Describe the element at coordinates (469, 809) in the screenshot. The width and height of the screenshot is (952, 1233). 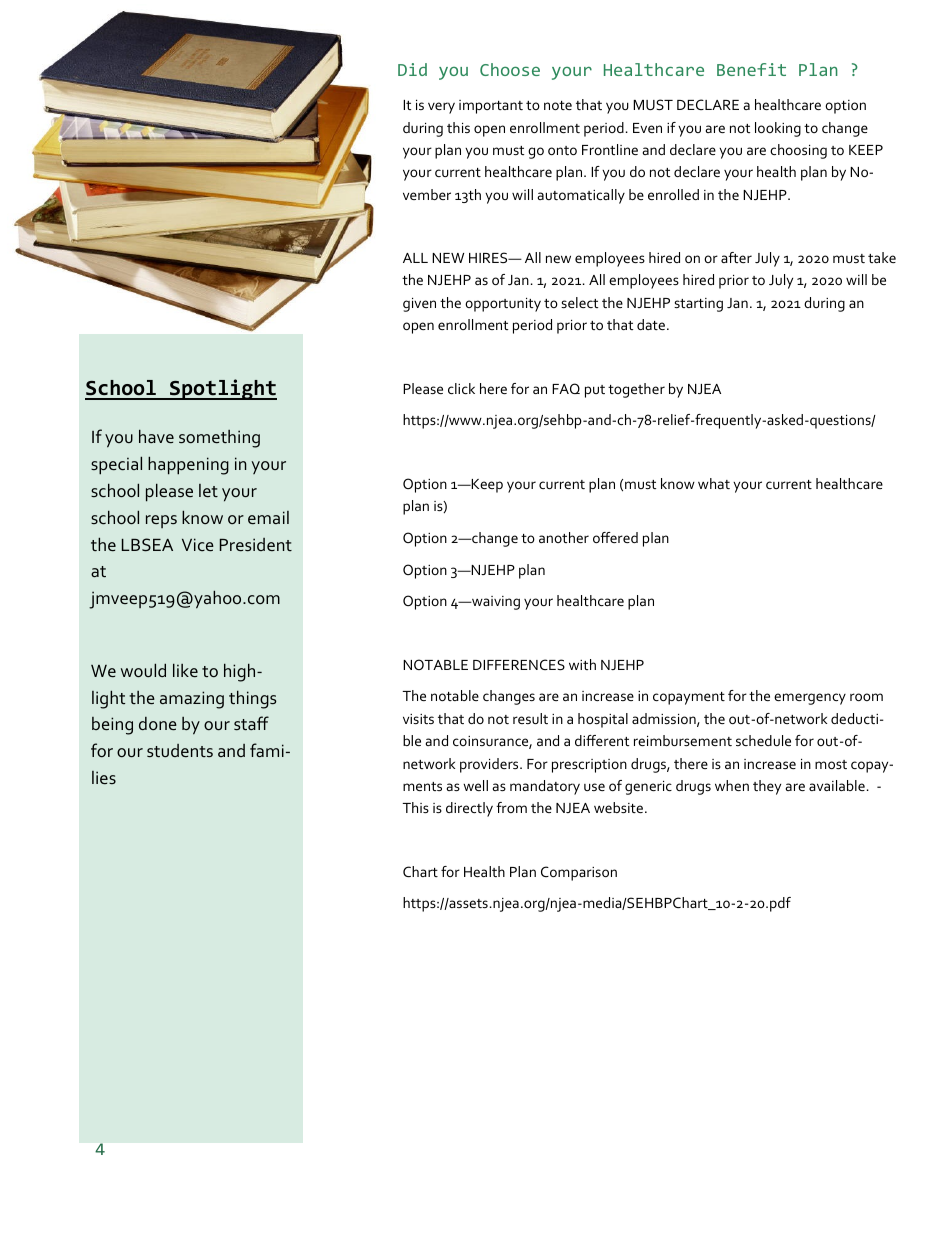
I see `directly` at that location.
